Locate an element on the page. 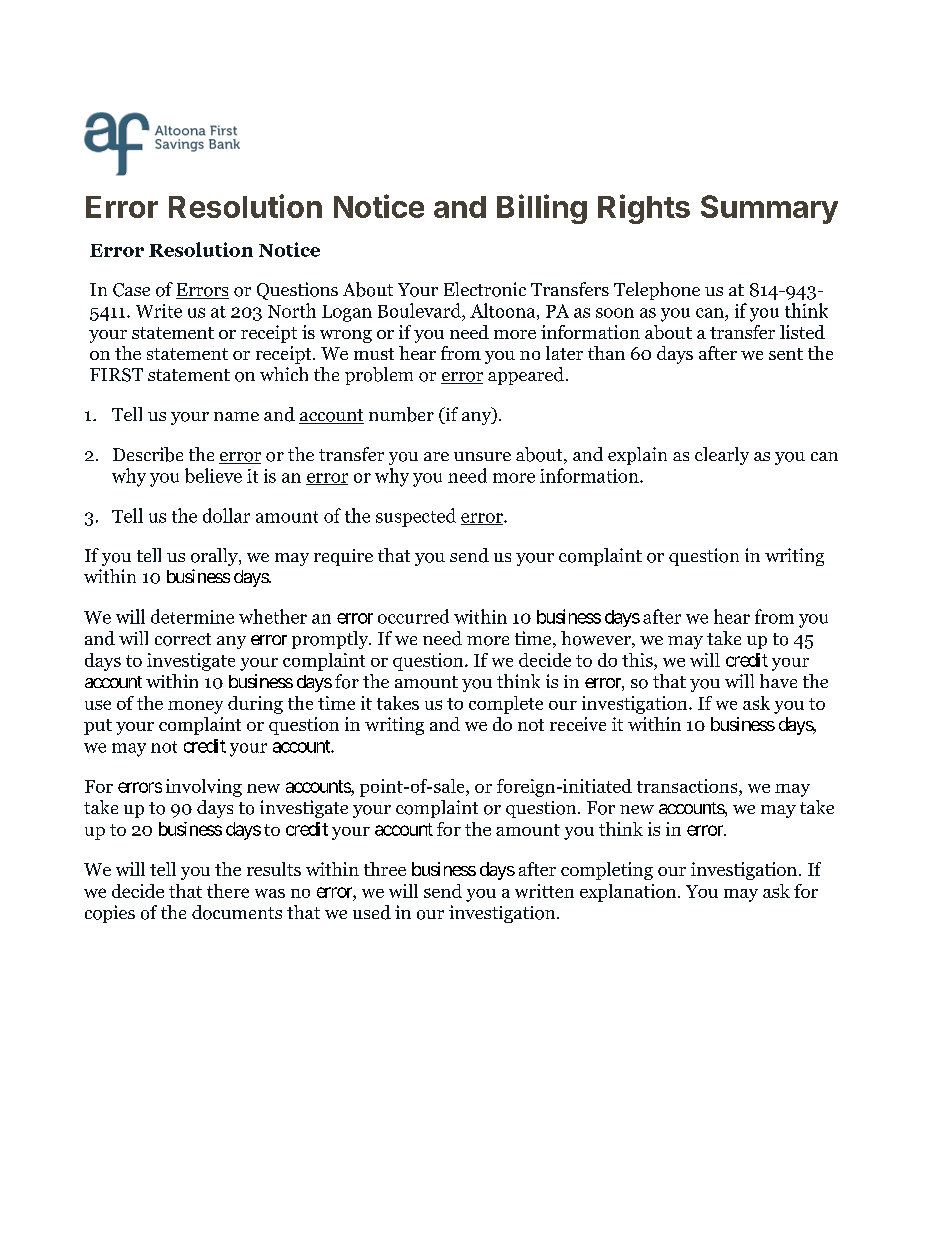 This image has width=952, height=1233. have is located at coordinates (778, 681).
